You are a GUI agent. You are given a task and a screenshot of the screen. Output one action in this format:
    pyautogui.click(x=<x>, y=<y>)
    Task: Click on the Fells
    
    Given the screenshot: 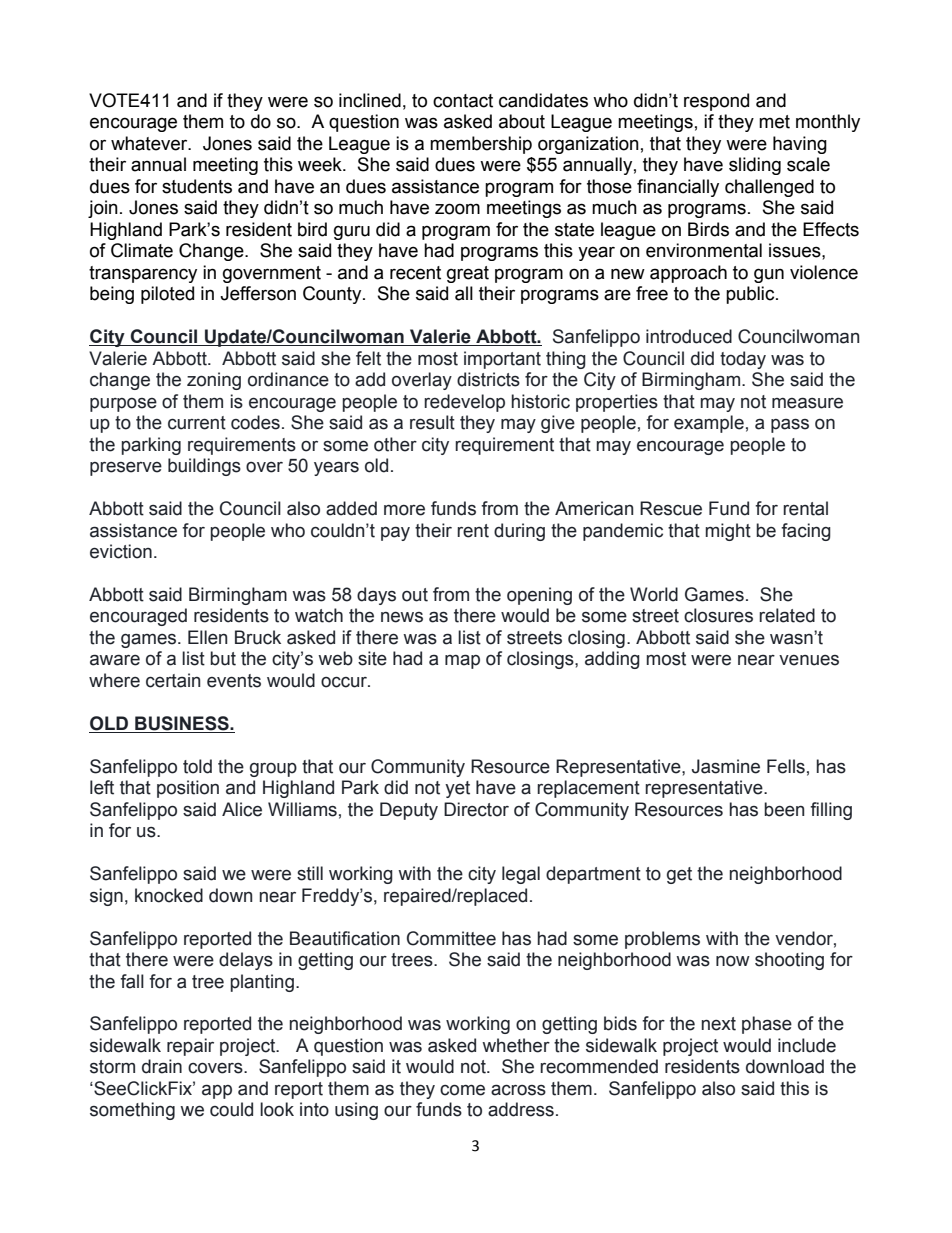 What is the action you would take?
    pyautogui.click(x=786, y=766)
